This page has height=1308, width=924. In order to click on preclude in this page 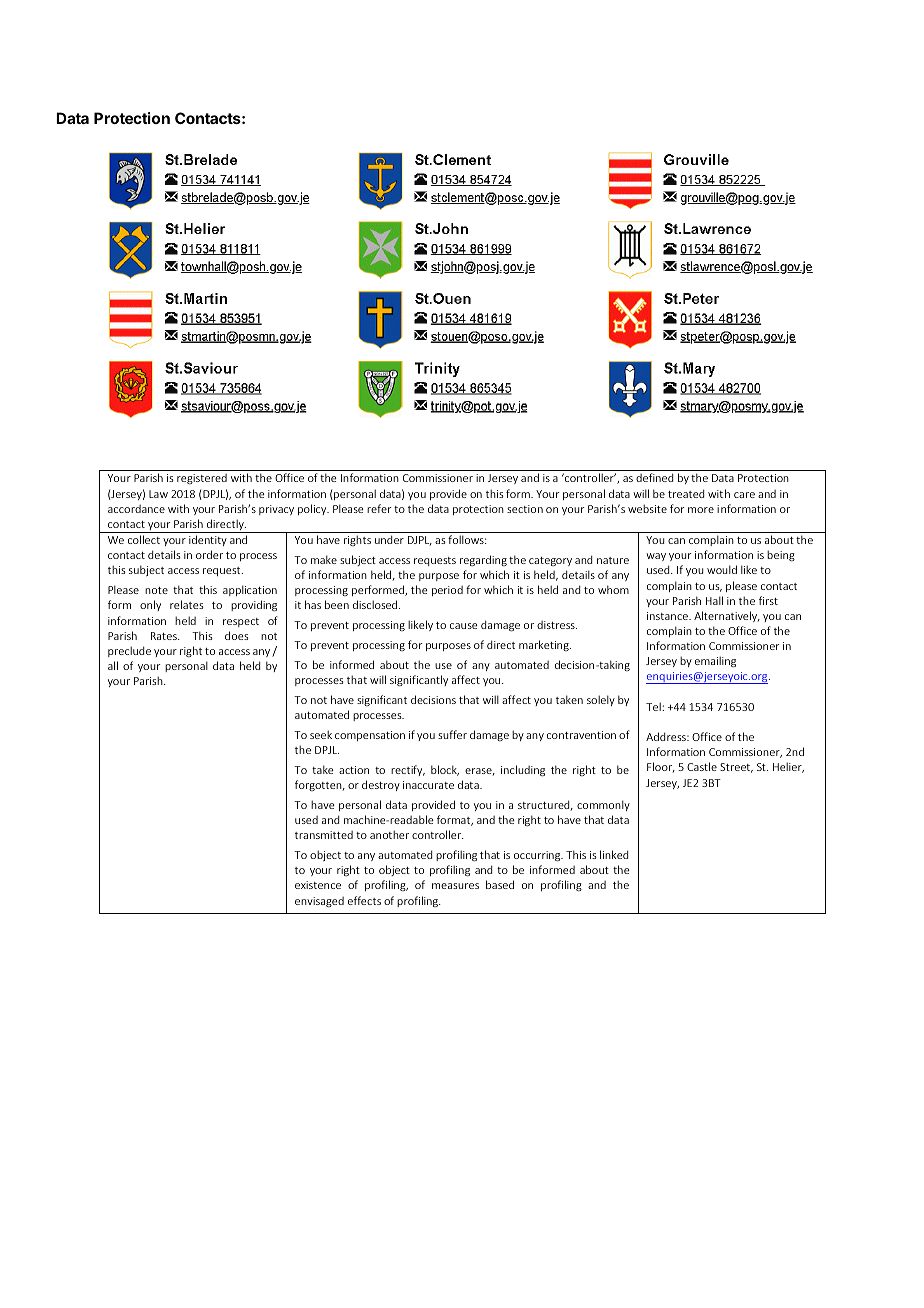, I will do `click(129, 651)`.
